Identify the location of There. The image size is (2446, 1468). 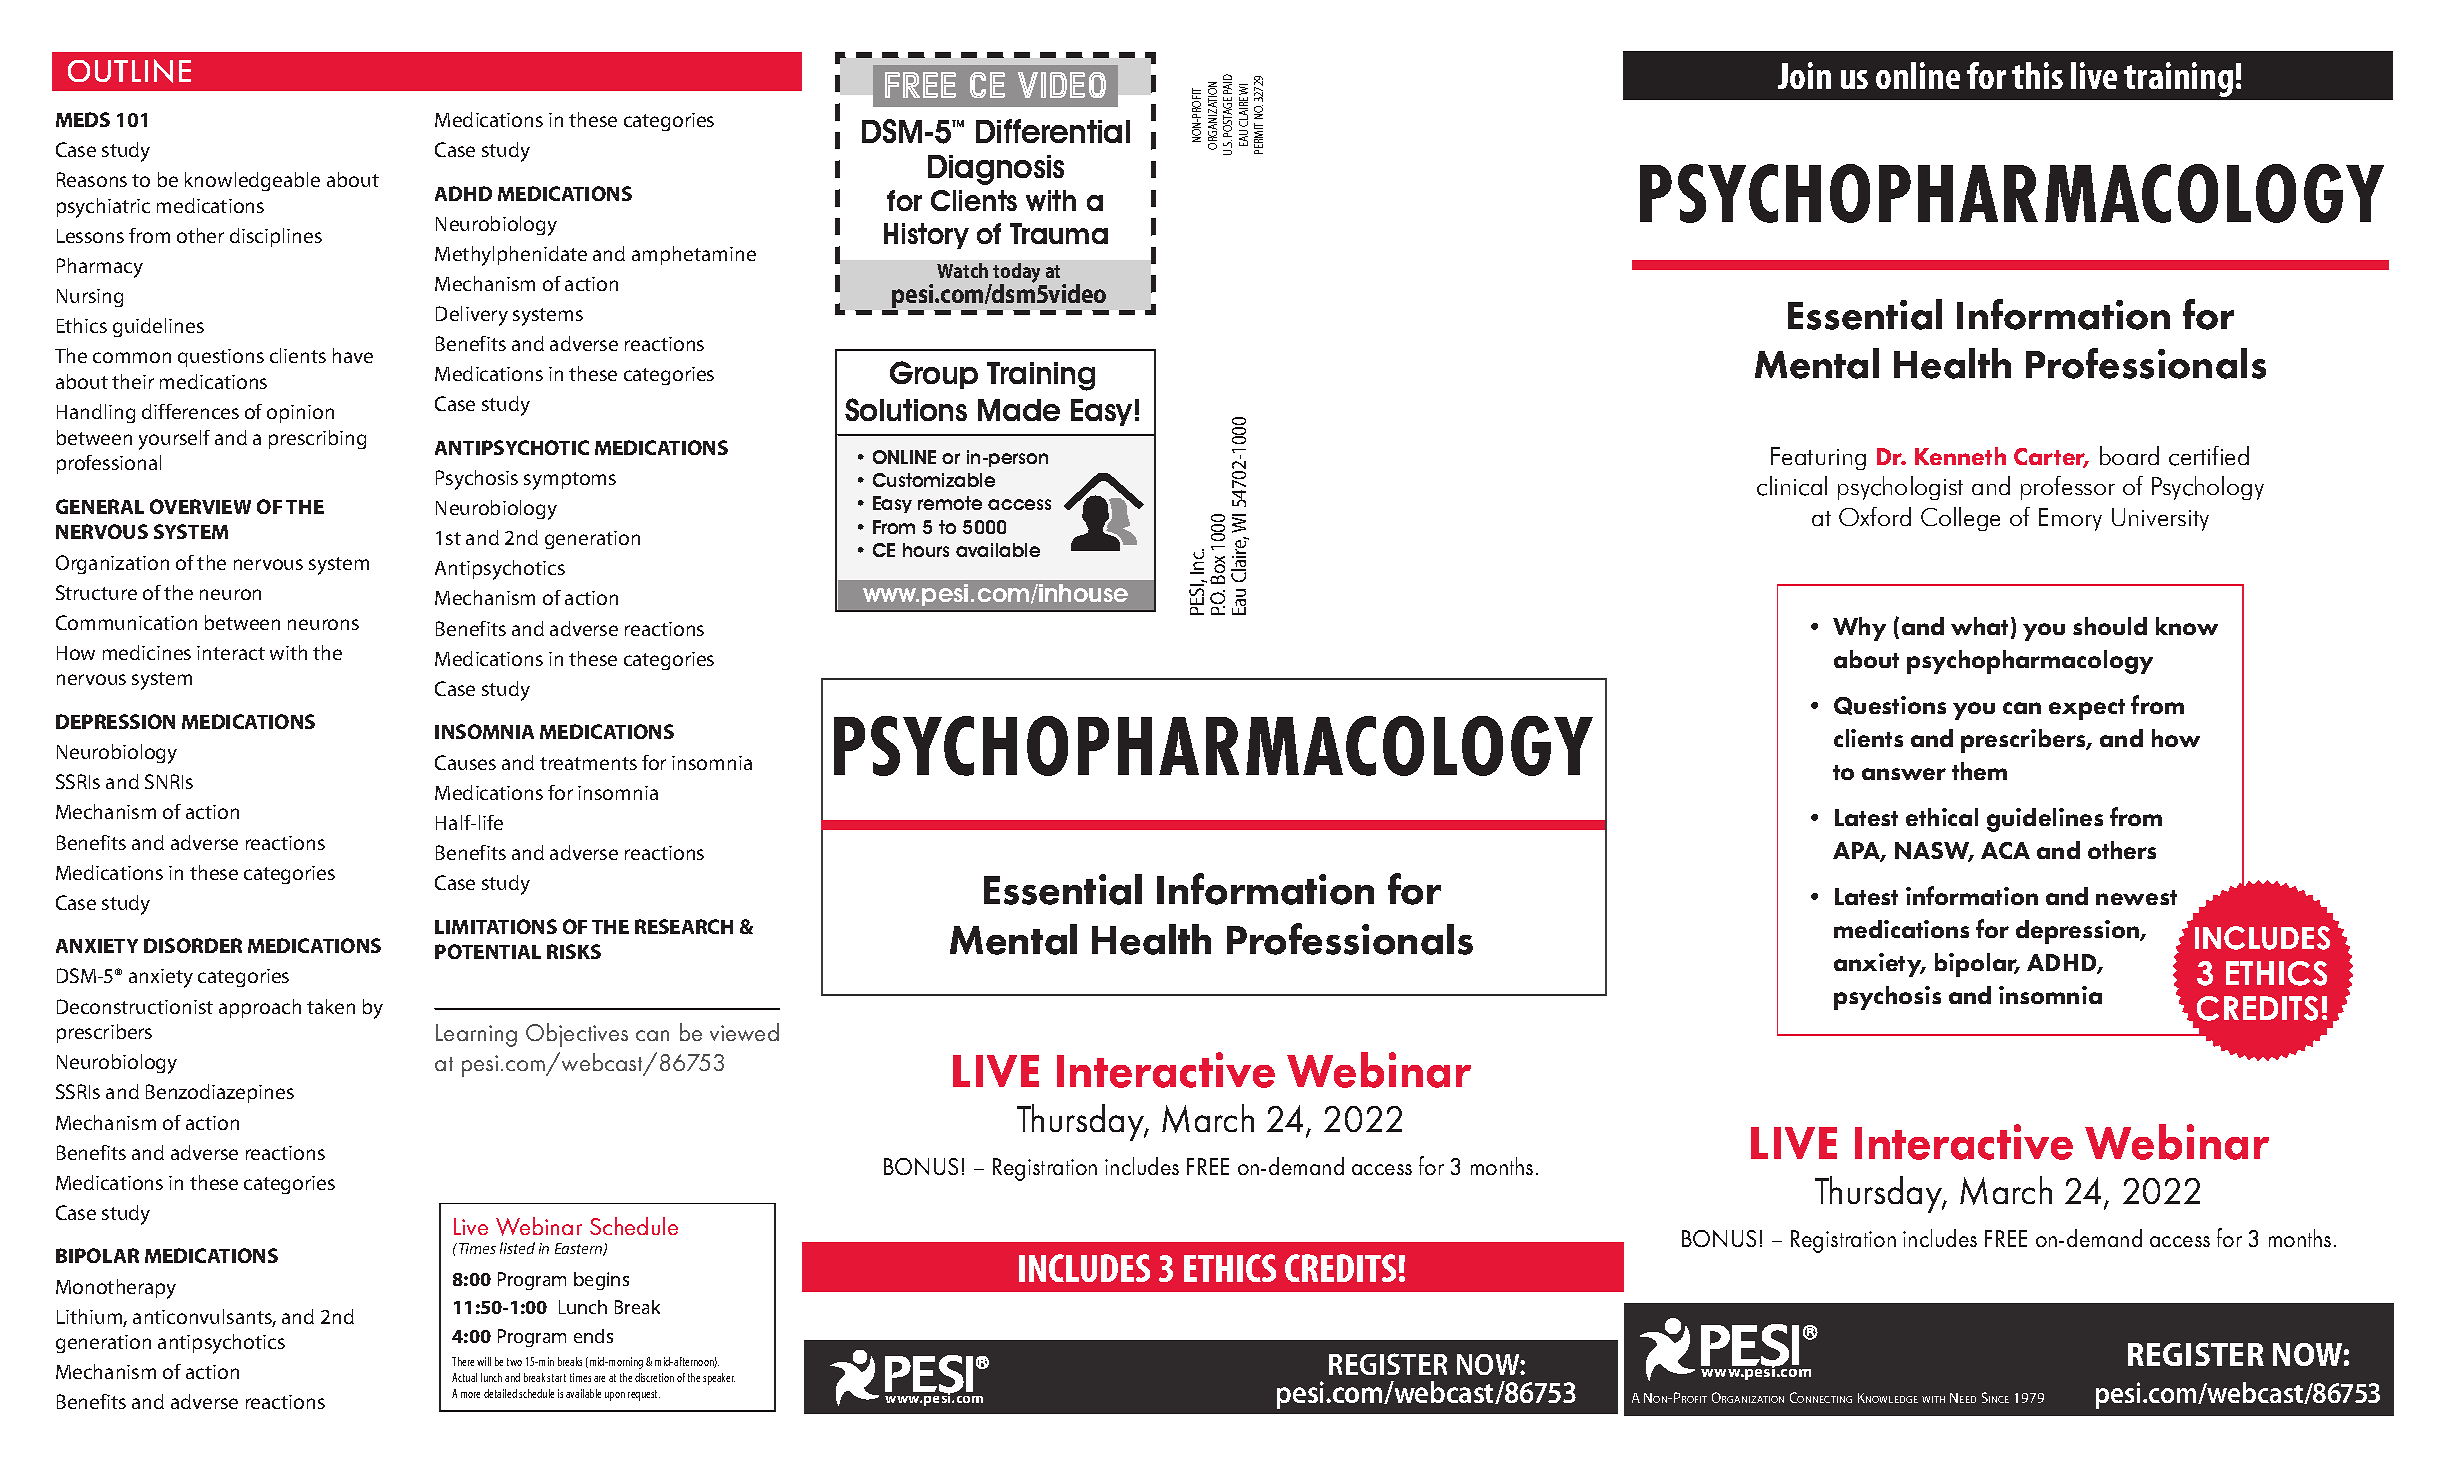
(463, 1361).
